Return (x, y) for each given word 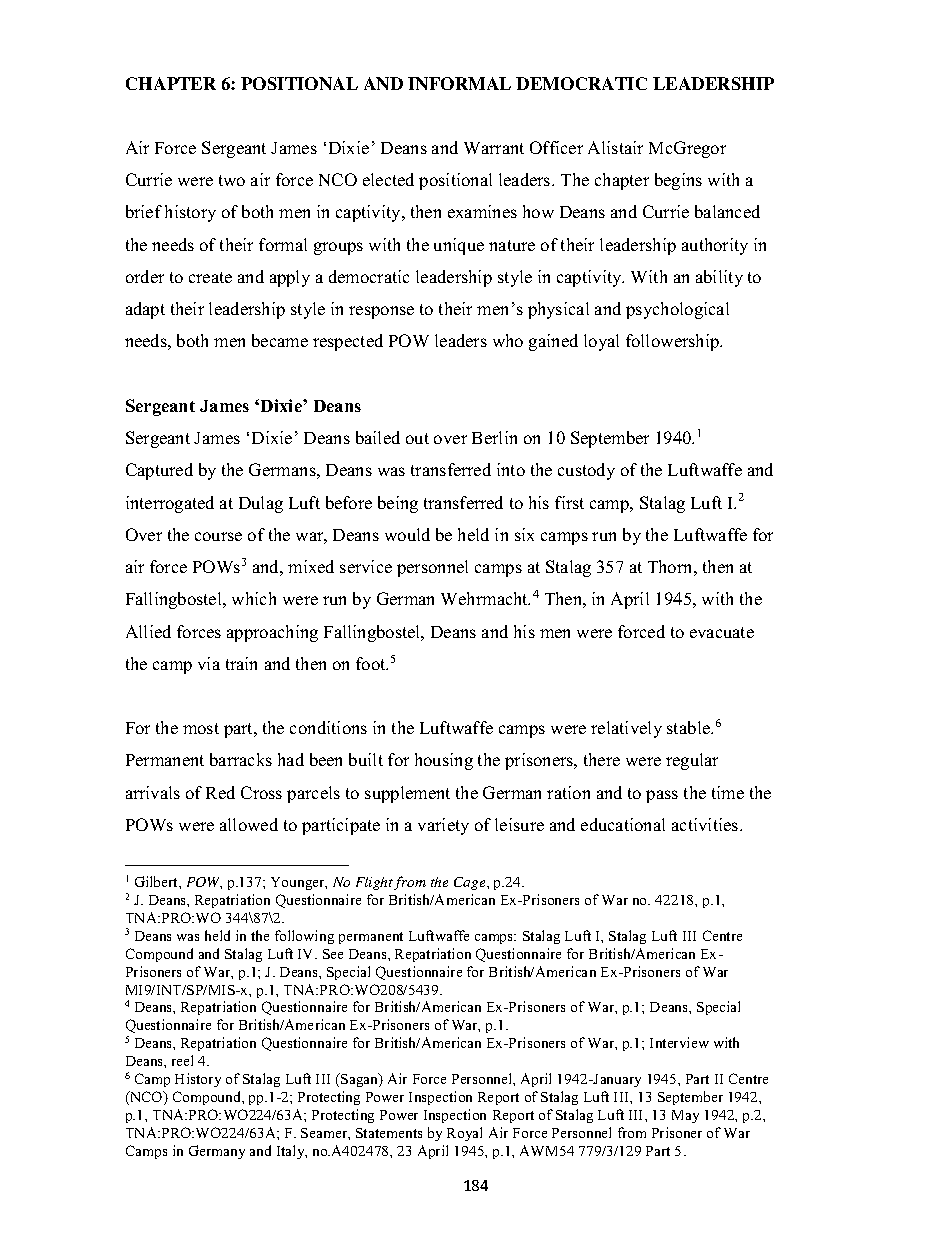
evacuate (722, 632)
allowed (249, 824)
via (209, 663)
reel (182, 1060)
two (232, 180)
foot (372, 663)
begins (678, 181)
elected (388, 179)
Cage (471, 883)
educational (623, 824)
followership (674, 342)
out (417, 438)
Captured (159, 471)
